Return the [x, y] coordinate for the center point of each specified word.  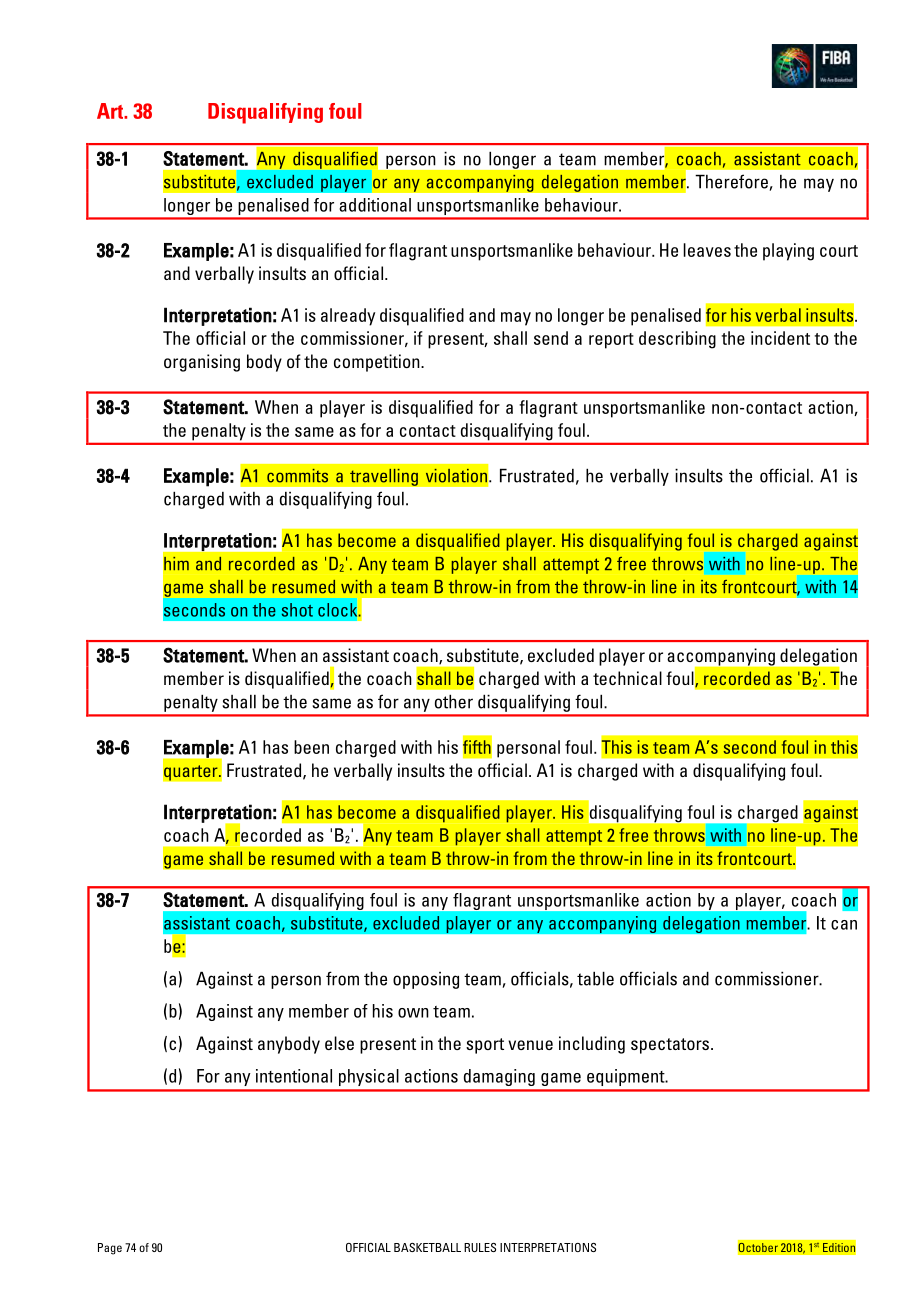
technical [627, 678]
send [551, 338]
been [311, 747]
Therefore [731, 181]
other [454, 701]
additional [375, 205]
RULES [480, 1247]
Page [110, 1249]
